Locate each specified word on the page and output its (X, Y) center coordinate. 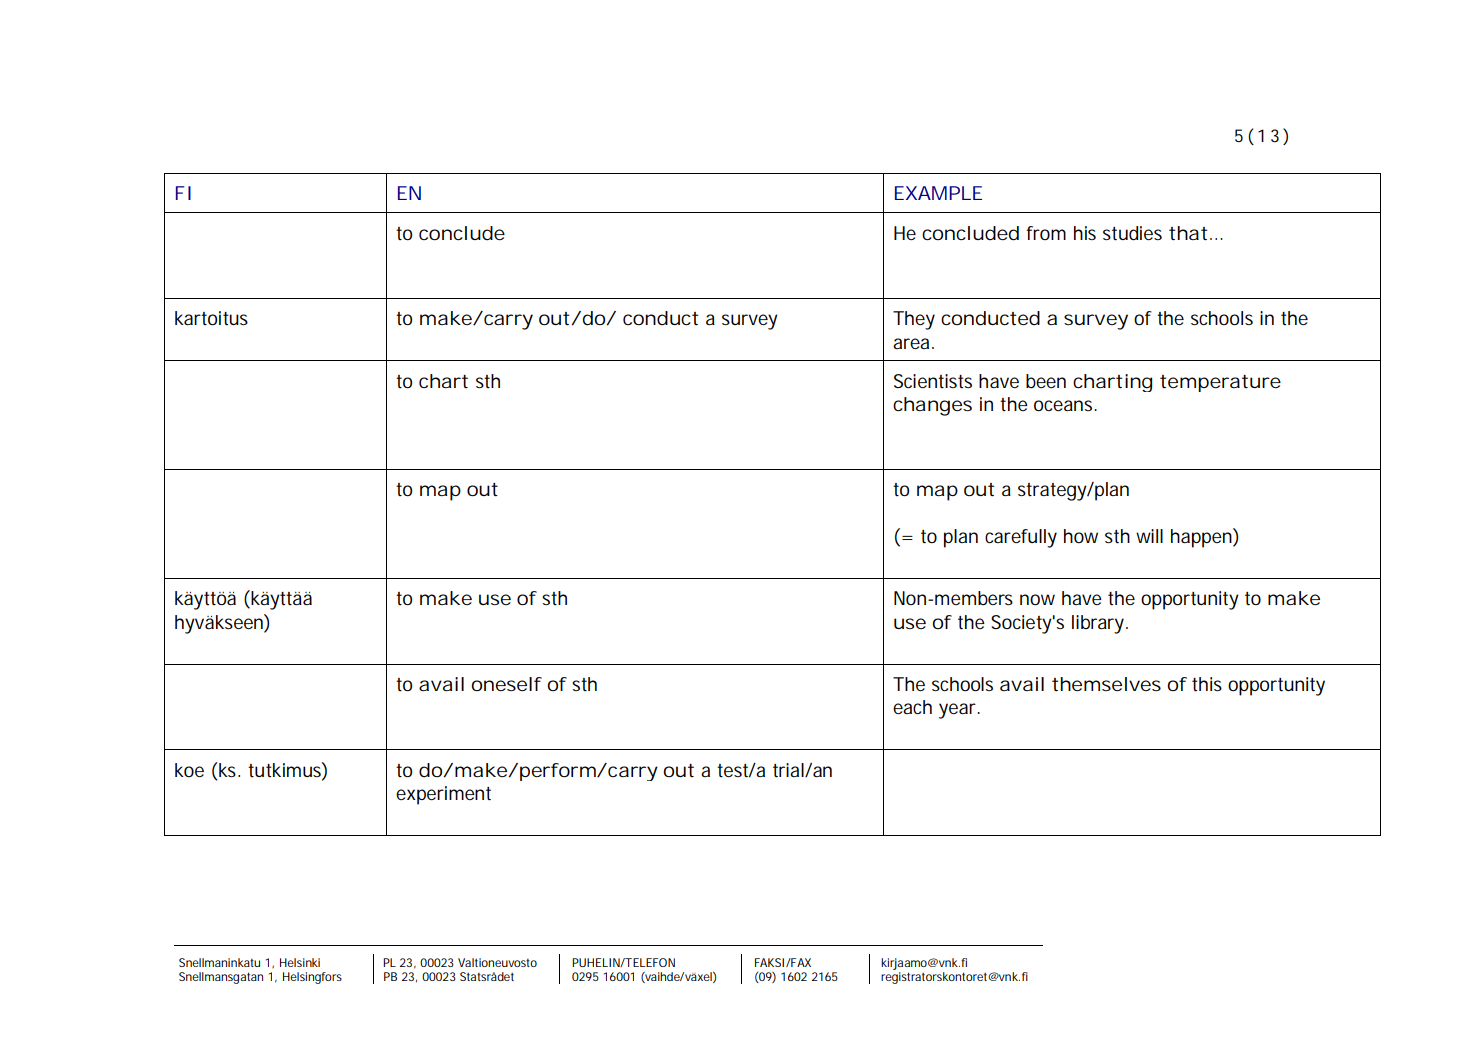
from (1046, 233)
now (1037, 599)
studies (1132, 233)
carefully (1021, 538)
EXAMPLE (938, 193)
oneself (506, 684)
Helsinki (300, 962)
